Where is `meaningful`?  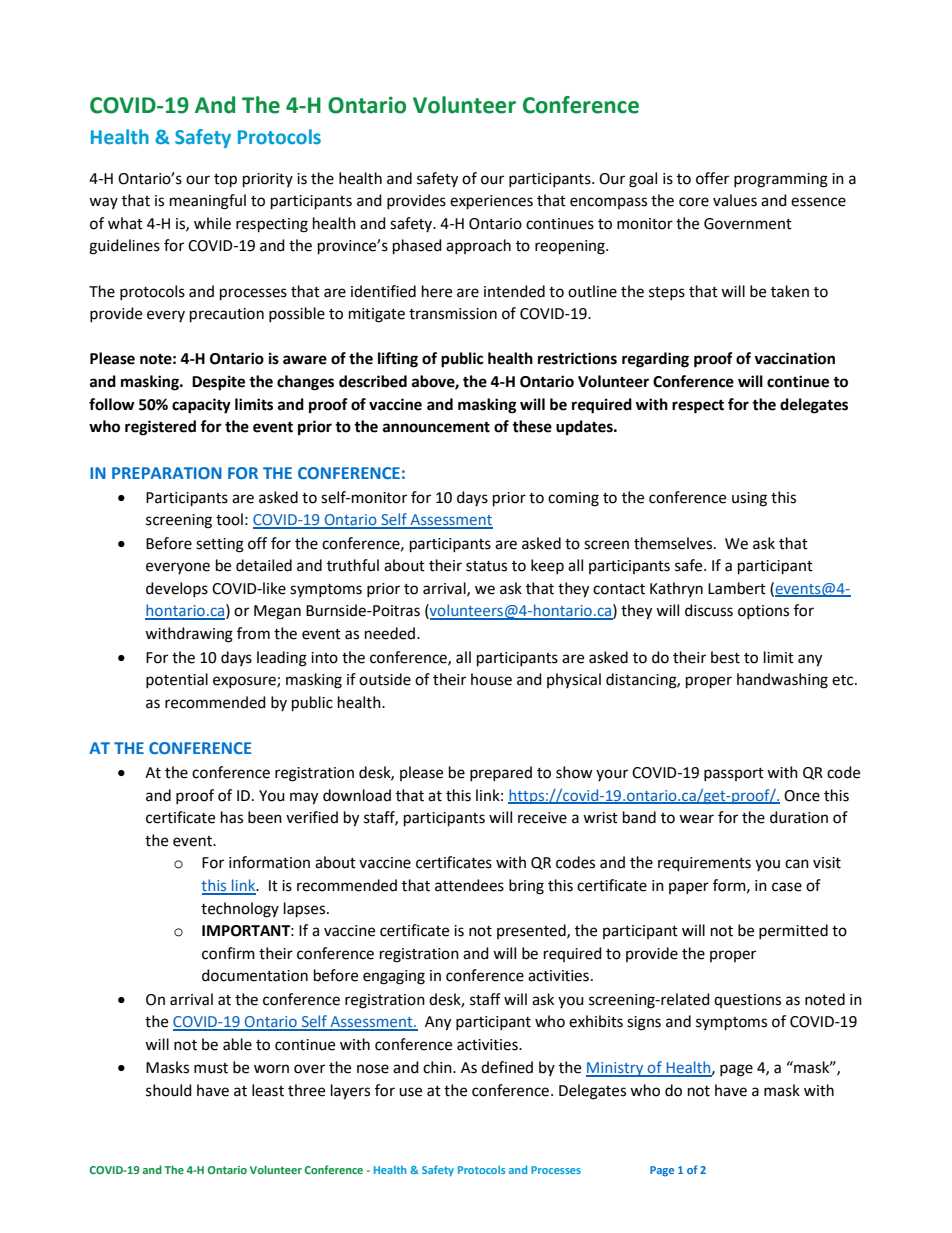
meaningful is located at coordinates (208, 202).
